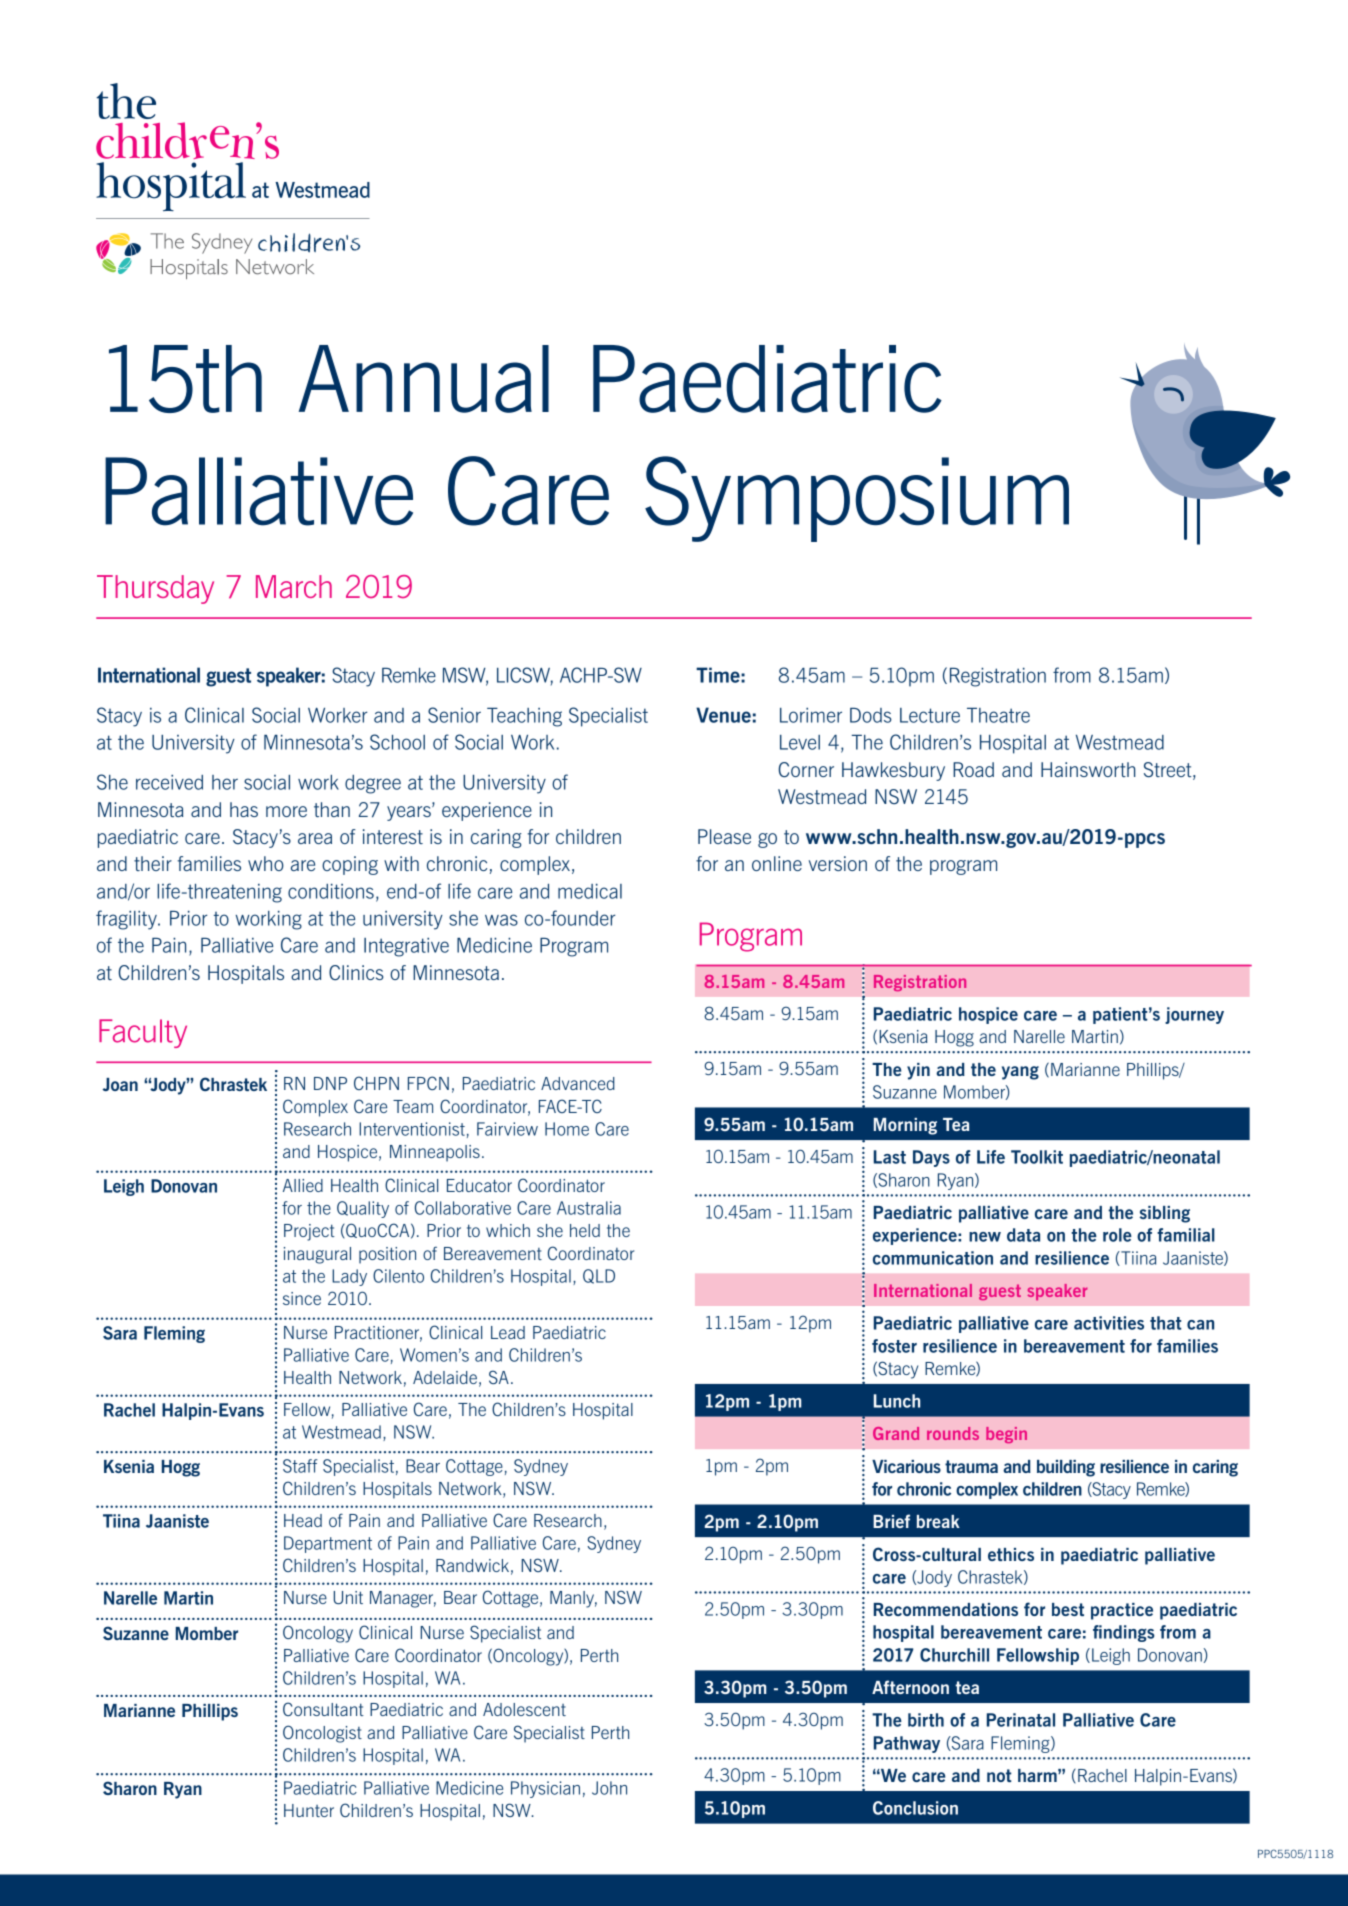 This screenshot has width=1348, height=1906. I want to click on Annual, so click(424, 379).
